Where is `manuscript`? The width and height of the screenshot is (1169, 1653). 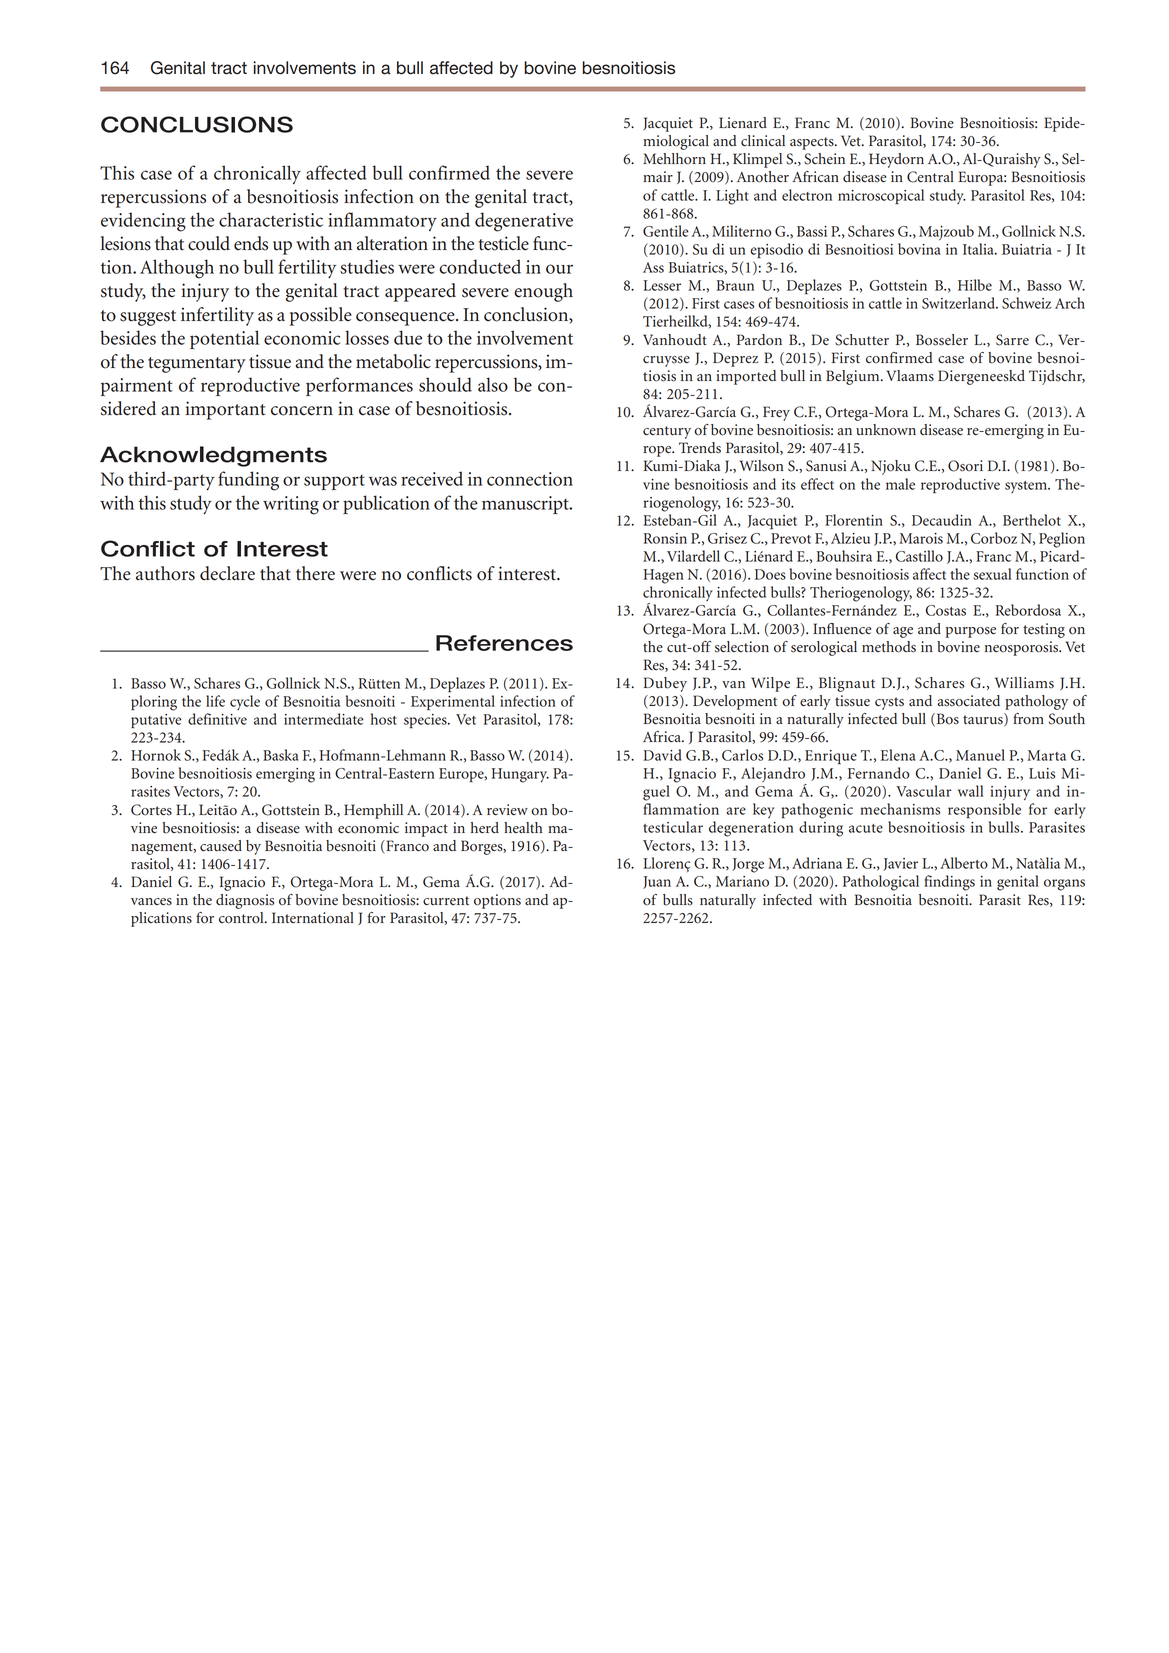
manuscript is located at coordinates (526, 505).
